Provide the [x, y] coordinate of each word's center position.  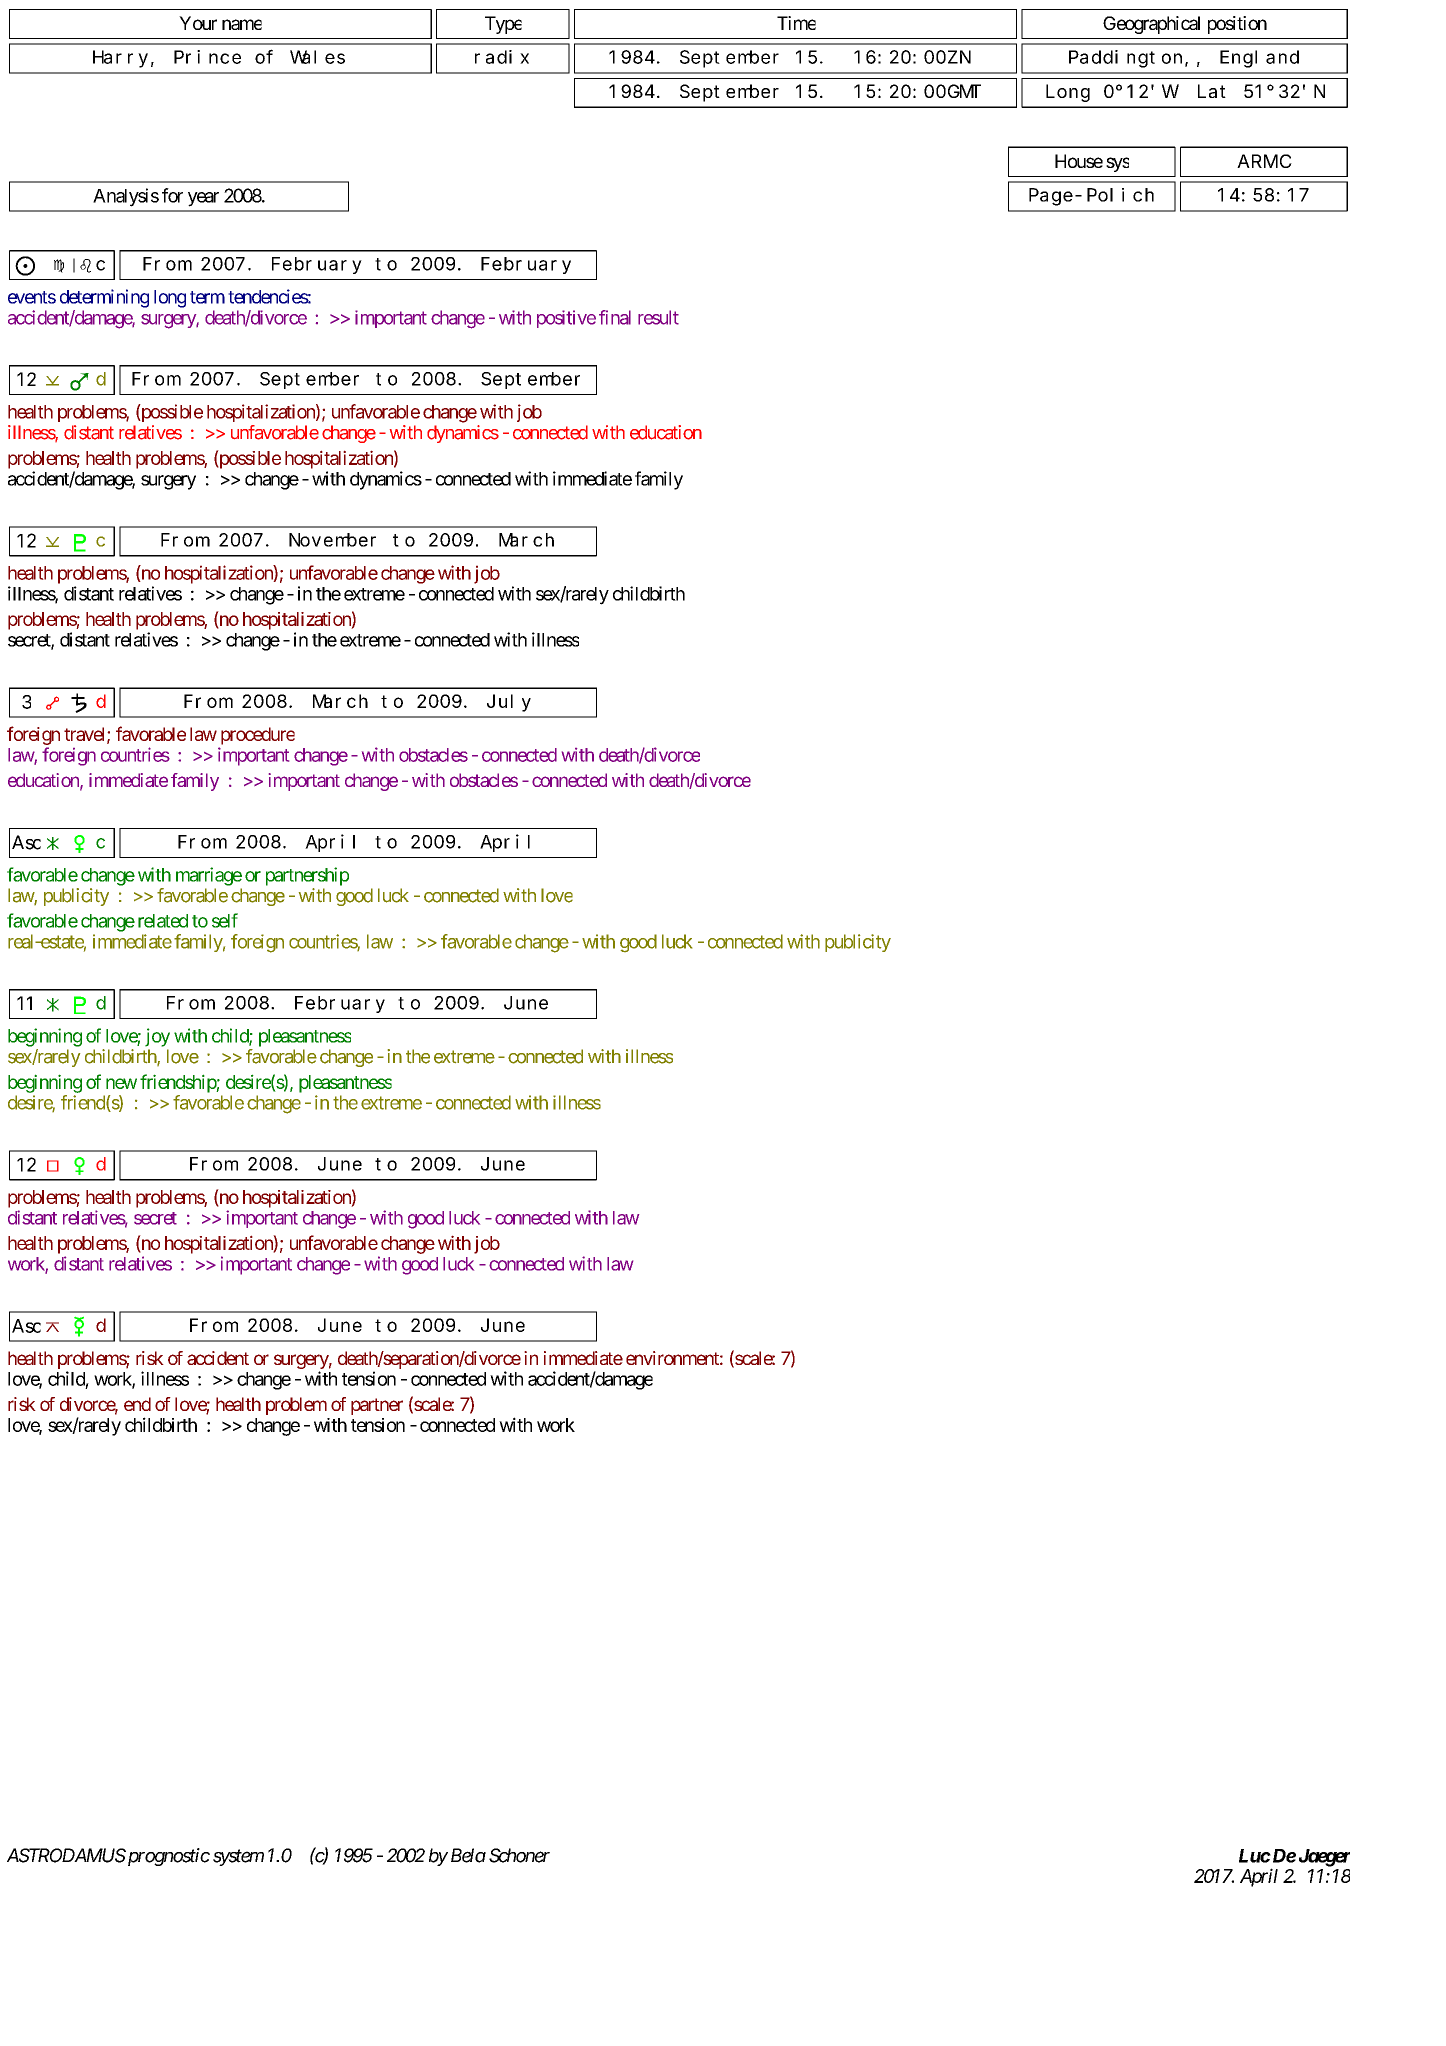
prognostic [167, 1857]
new [121, 1083]
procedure [258, 736]
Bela [468, 1855]
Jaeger [1324, 1858]
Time [796, 23]
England [1259, 59]
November [332, 540]
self [225, 920]
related [163, 921]
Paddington [1125, 59]
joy [157, 1037]
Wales [317, 57]
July [509, 703]
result [658, 317]
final [615, 317]
